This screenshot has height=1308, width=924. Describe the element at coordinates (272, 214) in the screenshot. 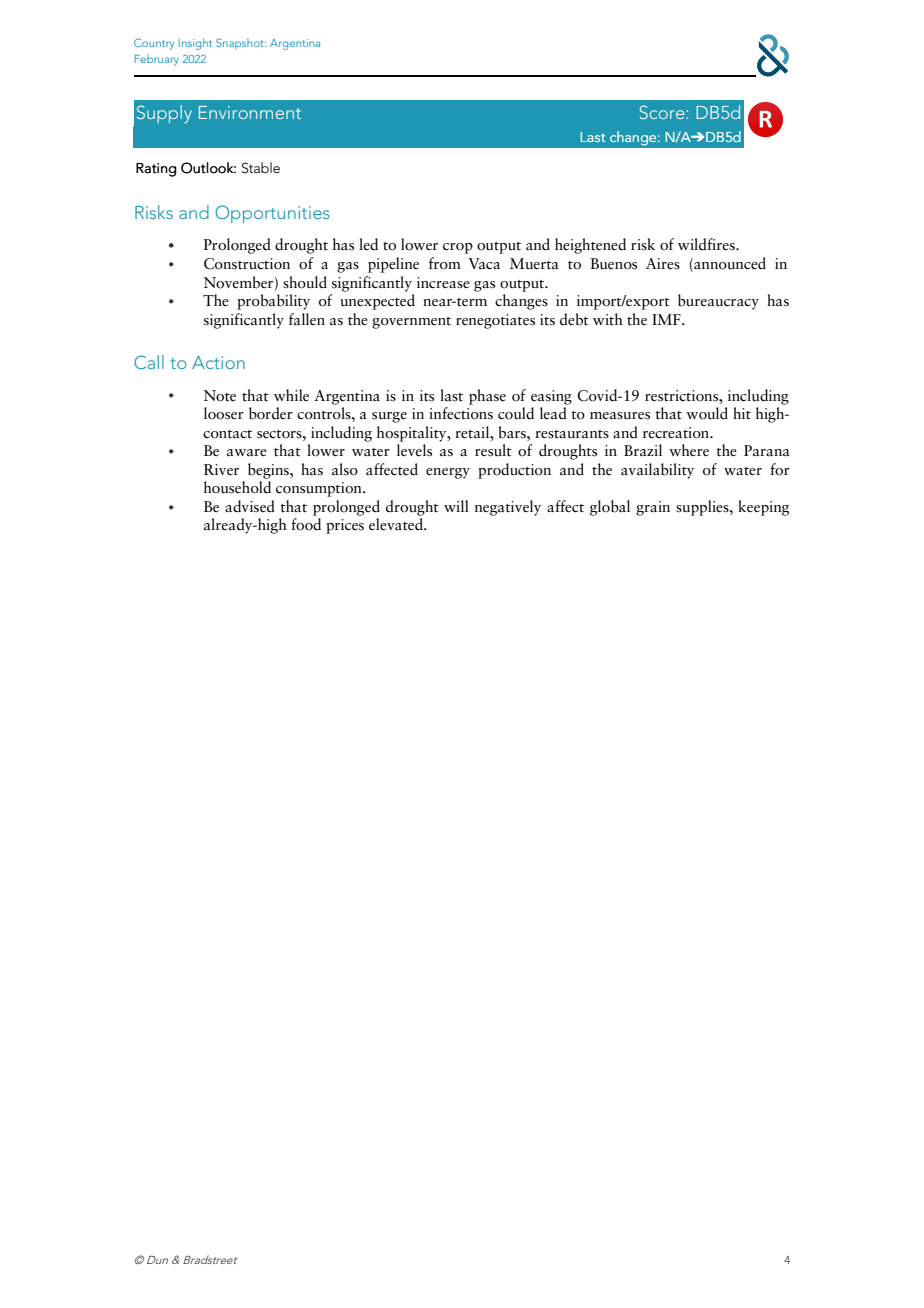

I see `Opportunities` at that location.
